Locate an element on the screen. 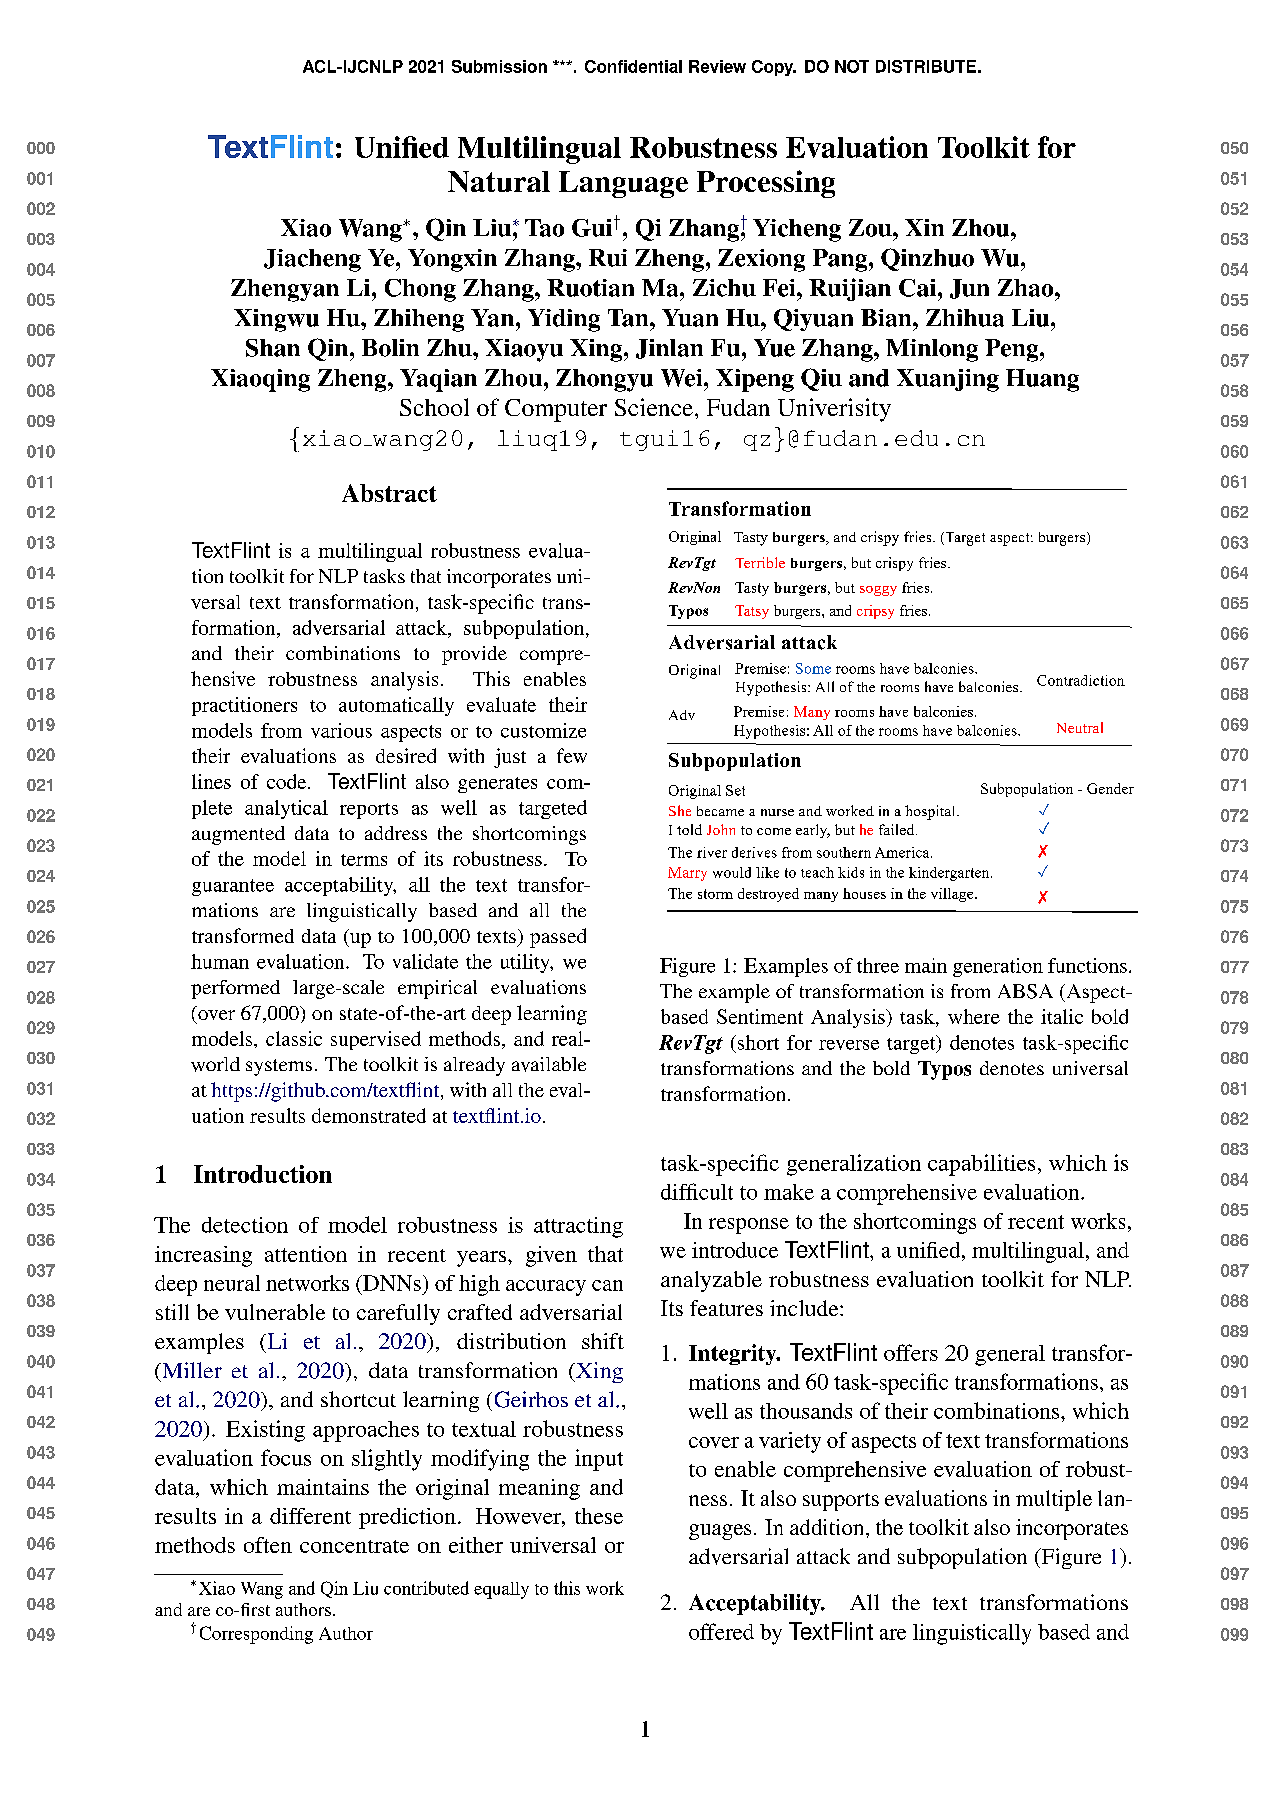 Image resolution: width=1279 pixels, height=1809 pixels. augmented is located at coordinates (238, 835).
